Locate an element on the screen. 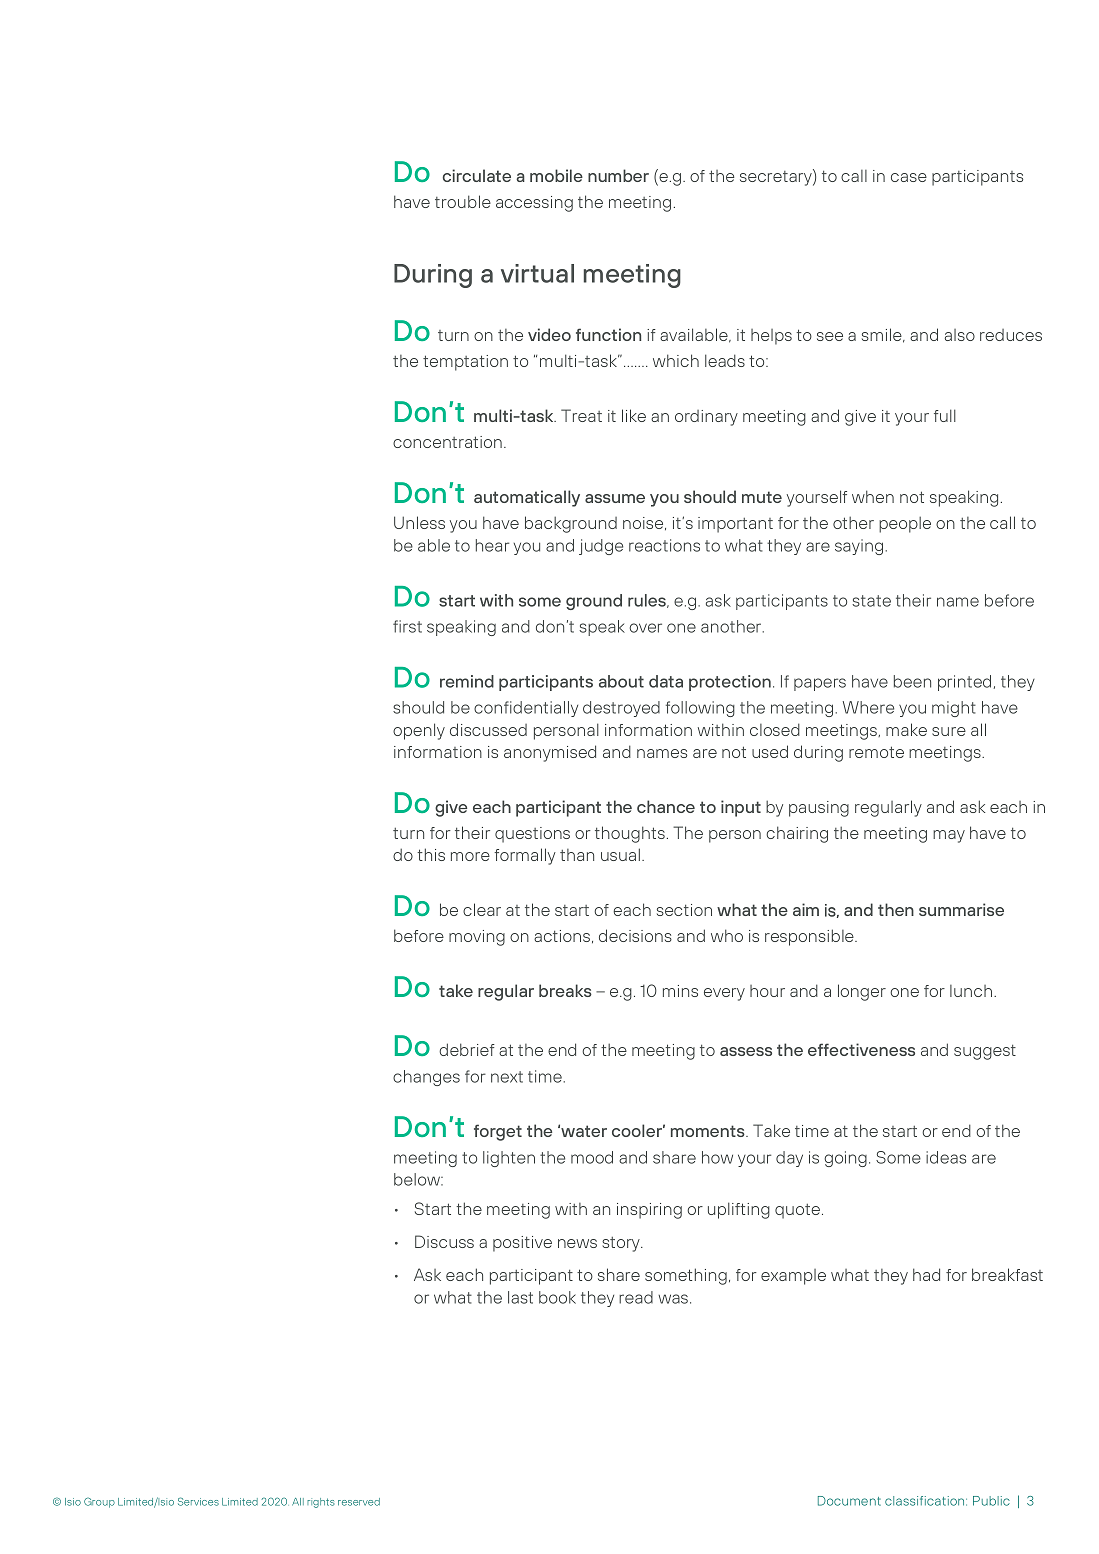 This screenshot has height=1554, width=1099. Services is located at coordinates (198, 1501).
